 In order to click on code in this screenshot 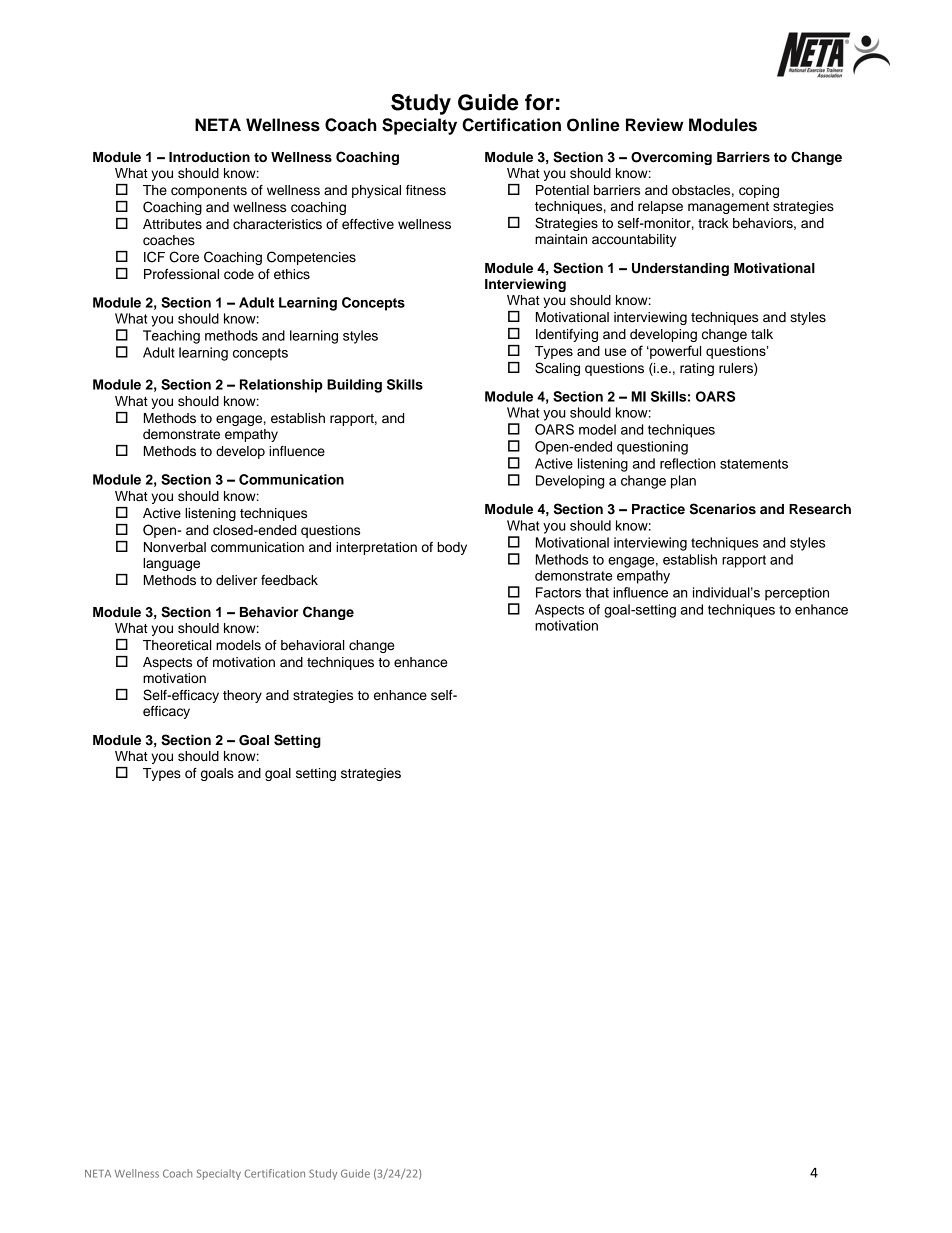, I will do `click(239, 274)`.
